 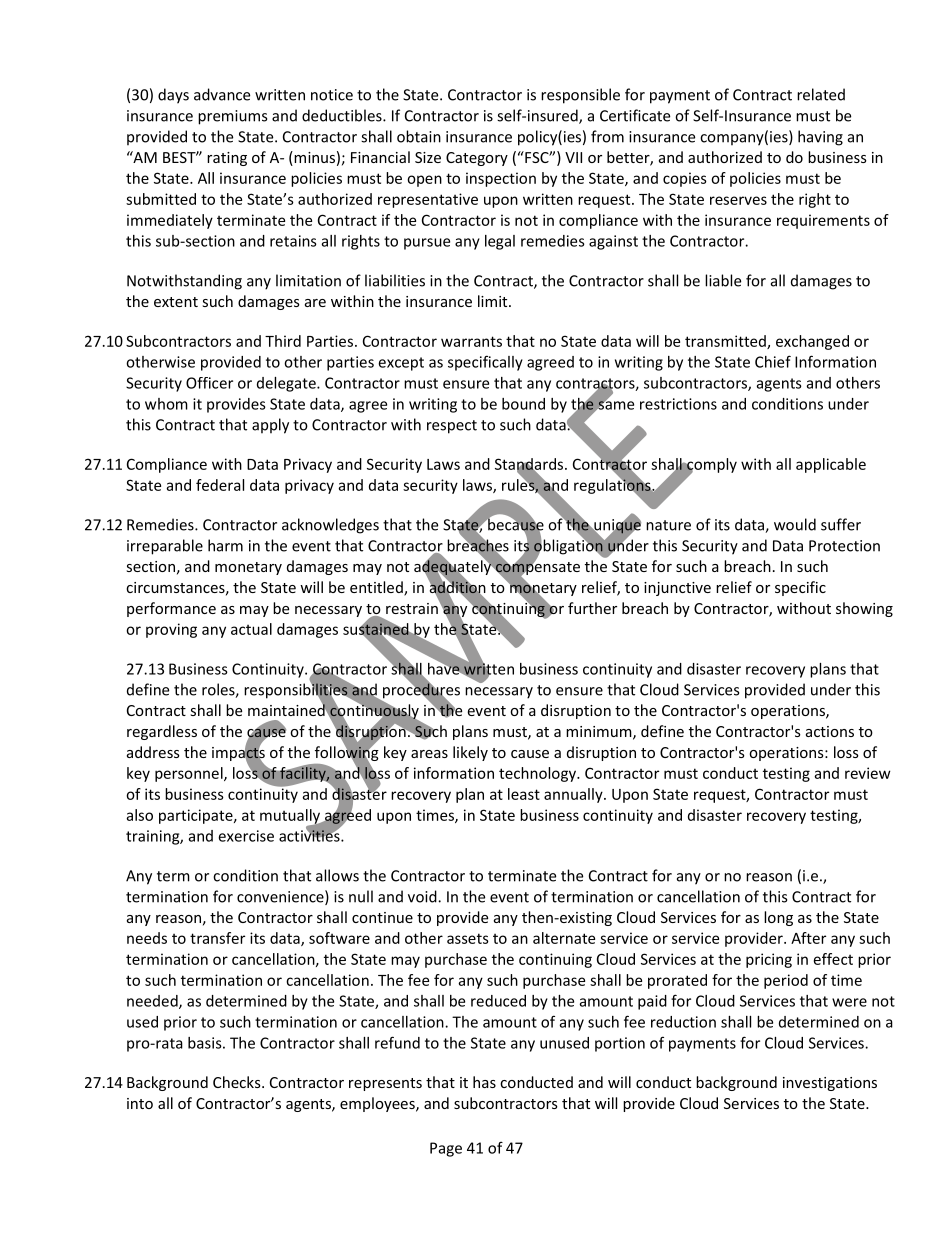 I want to click on premiums, so click(x=232, y=117).
